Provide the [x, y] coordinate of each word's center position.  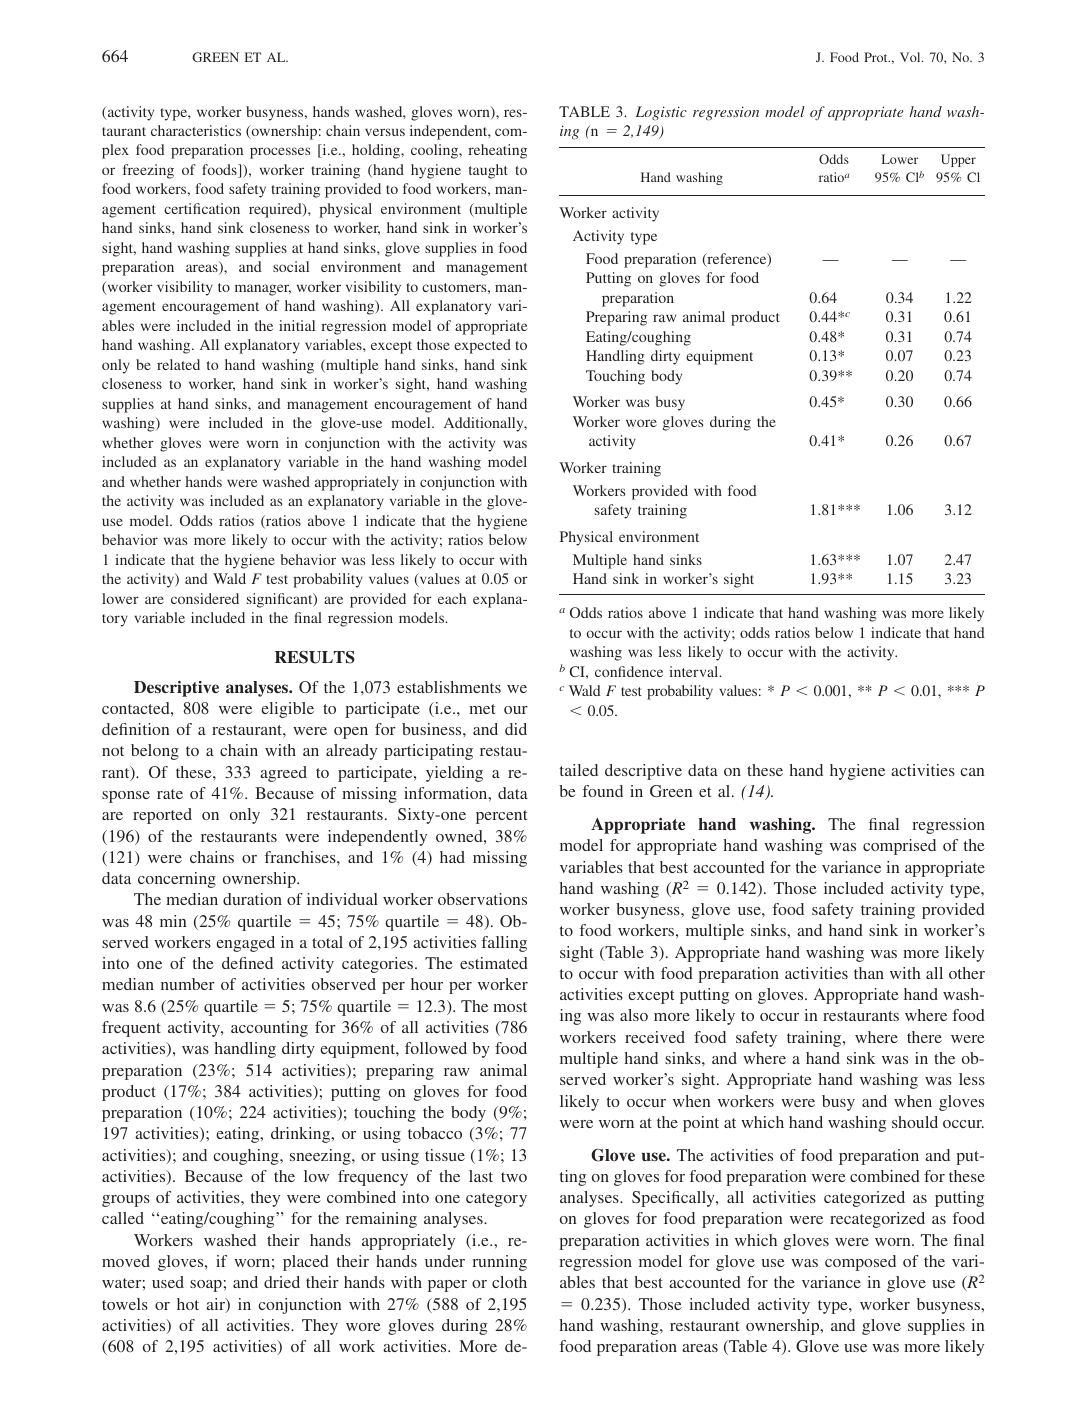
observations [482, 899]
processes [280, 153]
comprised [899, 847]
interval [695, 671]
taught [488, 171]
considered [205, 598]
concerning [177, 880]
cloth [509, 1282]
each [452, 598]
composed [860, 1263]
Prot [877, 57]
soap [206, 1286]
